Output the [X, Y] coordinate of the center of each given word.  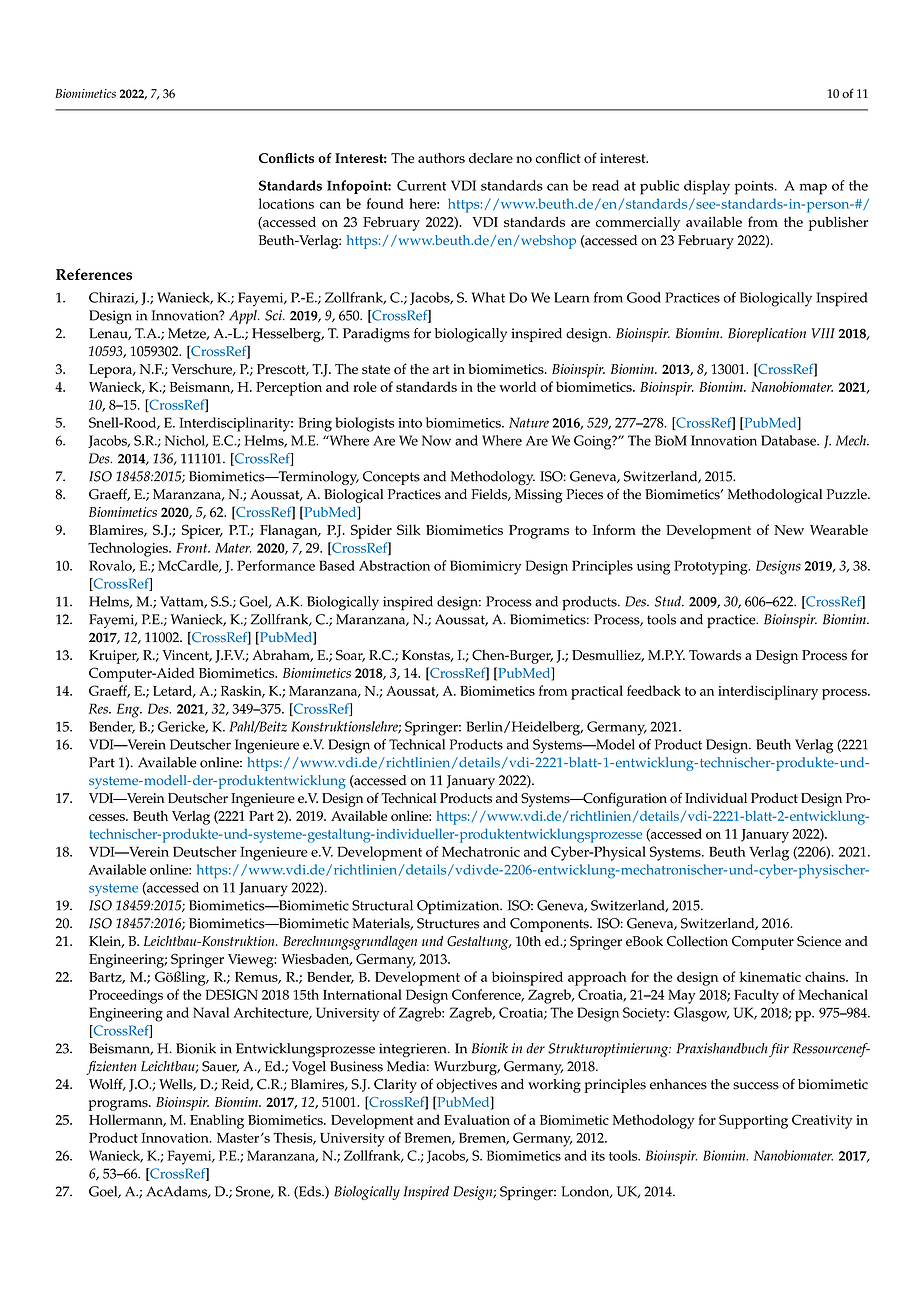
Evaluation [477, 1119]
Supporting [753, 1121]
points [755, 188]
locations [286, 203]
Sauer [220, 1067]
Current [421, 185]
